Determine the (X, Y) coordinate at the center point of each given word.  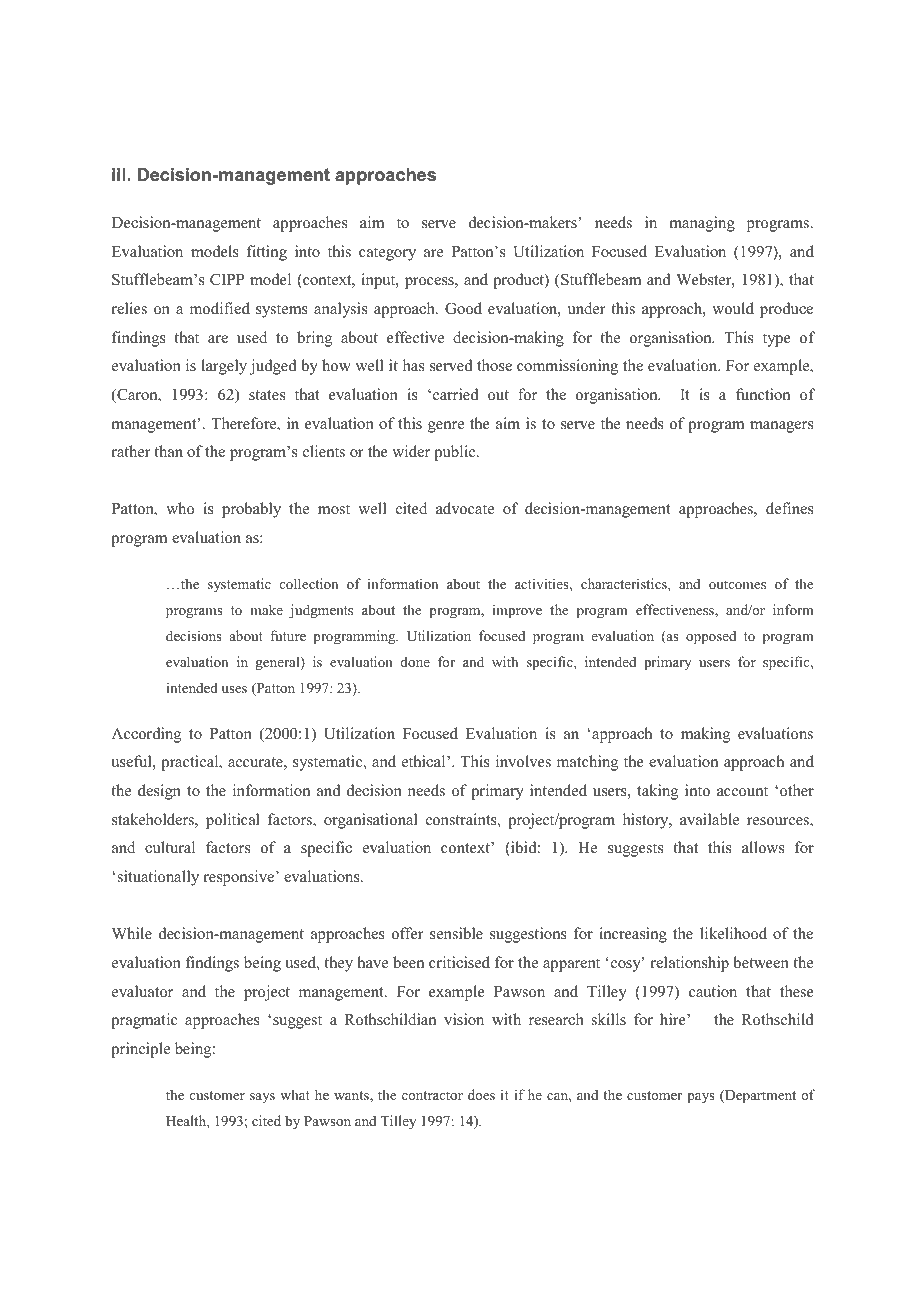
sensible (456, 933)
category (387, 254)
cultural (170, 847)
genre (446, 427)
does (481, 1094)
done (415, 661)
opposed (711, 637)
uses (234, 689)
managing (702, 224)
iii (119, 174)
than (168, 451)
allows (763, 847)
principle (140, 1050)
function (763, 394)
